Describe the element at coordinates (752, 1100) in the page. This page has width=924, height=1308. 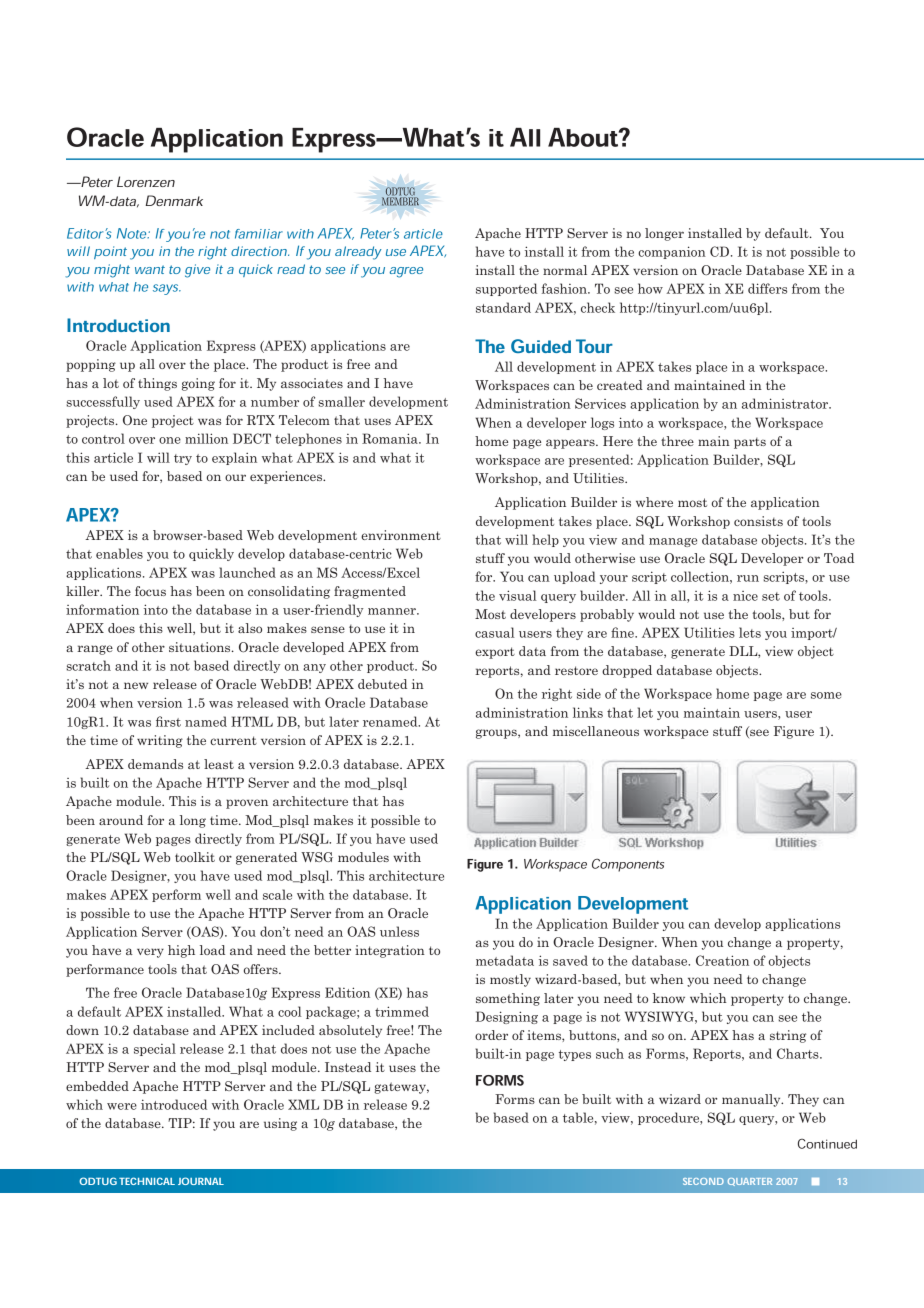
I see `manually` at that location.
